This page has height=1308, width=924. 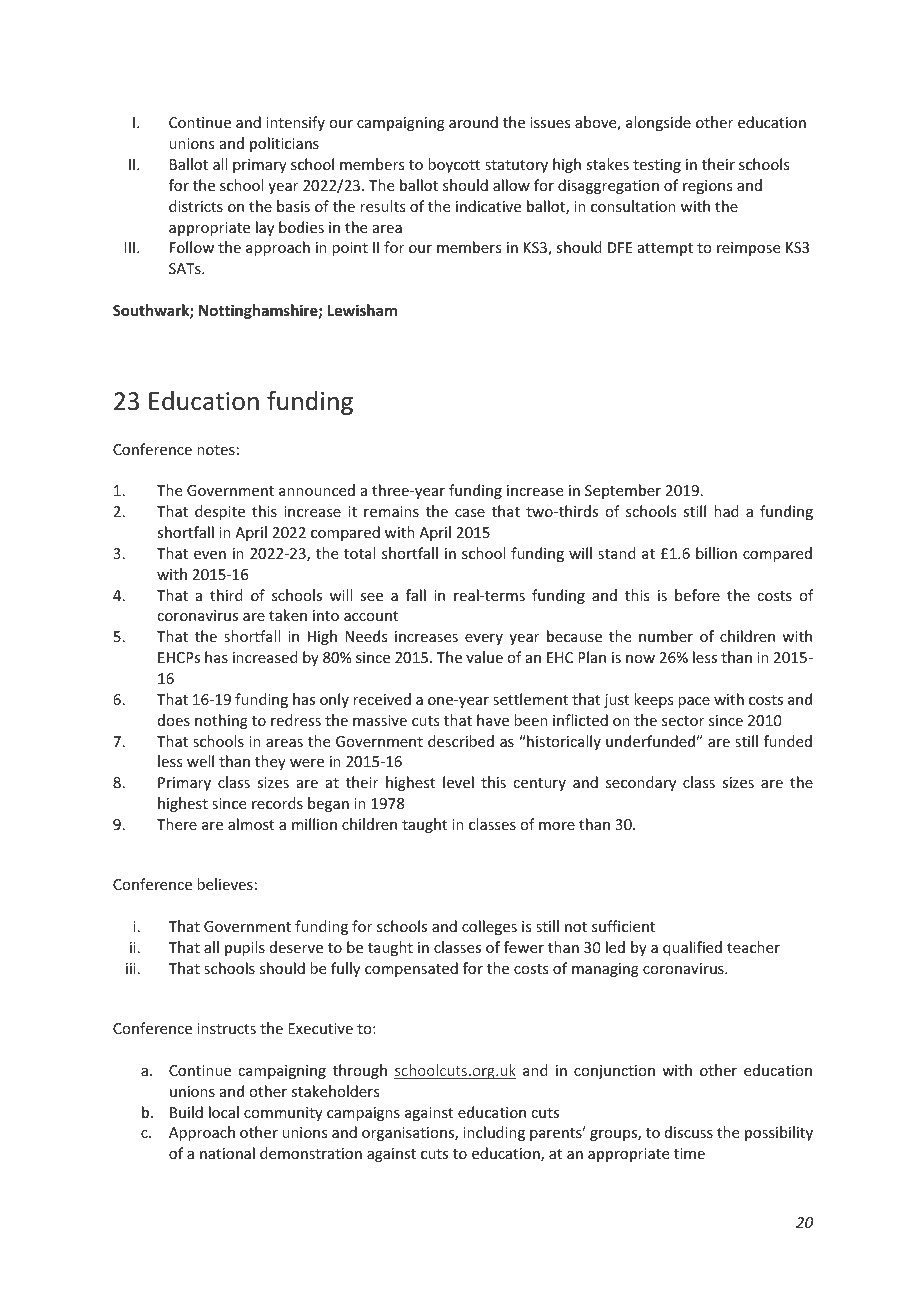 What do you see at coordinates (284, 144) in the page?
I see `politicians` at bounding box center [284, 144].
